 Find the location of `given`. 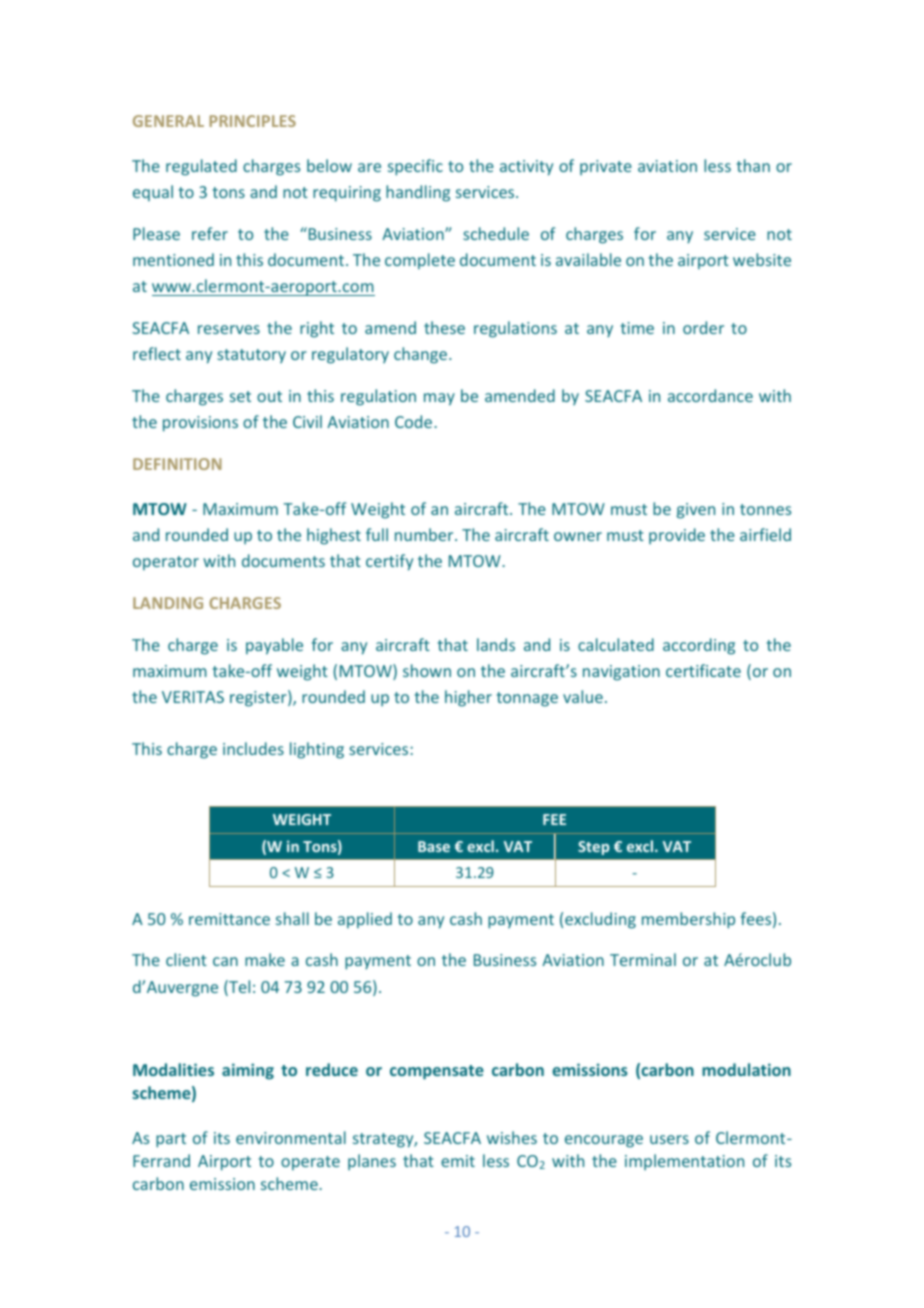

given is located at coordinates (696, 511).
